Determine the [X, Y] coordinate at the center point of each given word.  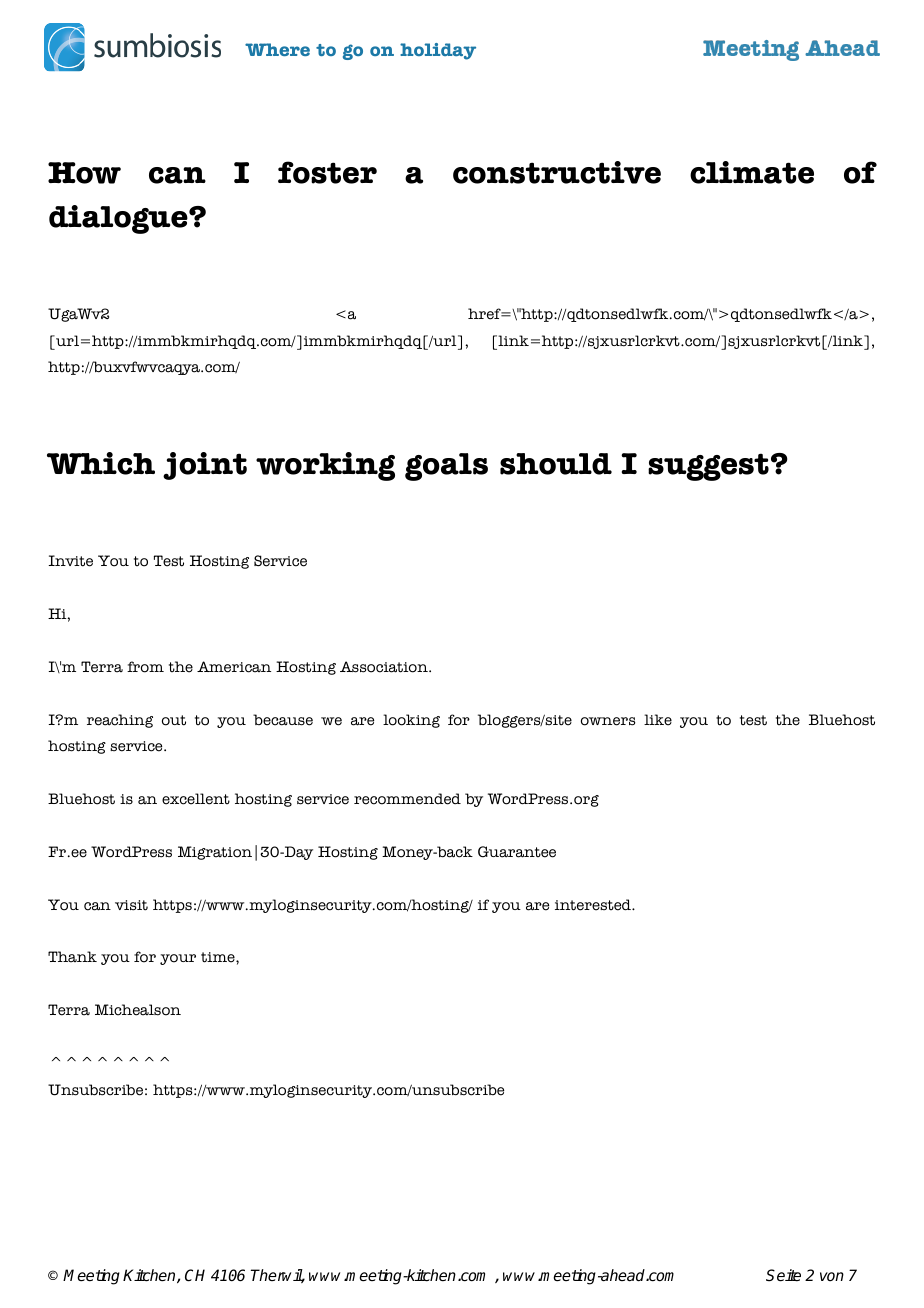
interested [594, 905]
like [658, 720]
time [219, 957]
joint [205, 466]
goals [446, 467]
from [145, 667]
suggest [708, 467]
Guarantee [517, 852]
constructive [557, 172]
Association [385, 667]
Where [277, 49]
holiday [438, 51]
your [178, 959]
